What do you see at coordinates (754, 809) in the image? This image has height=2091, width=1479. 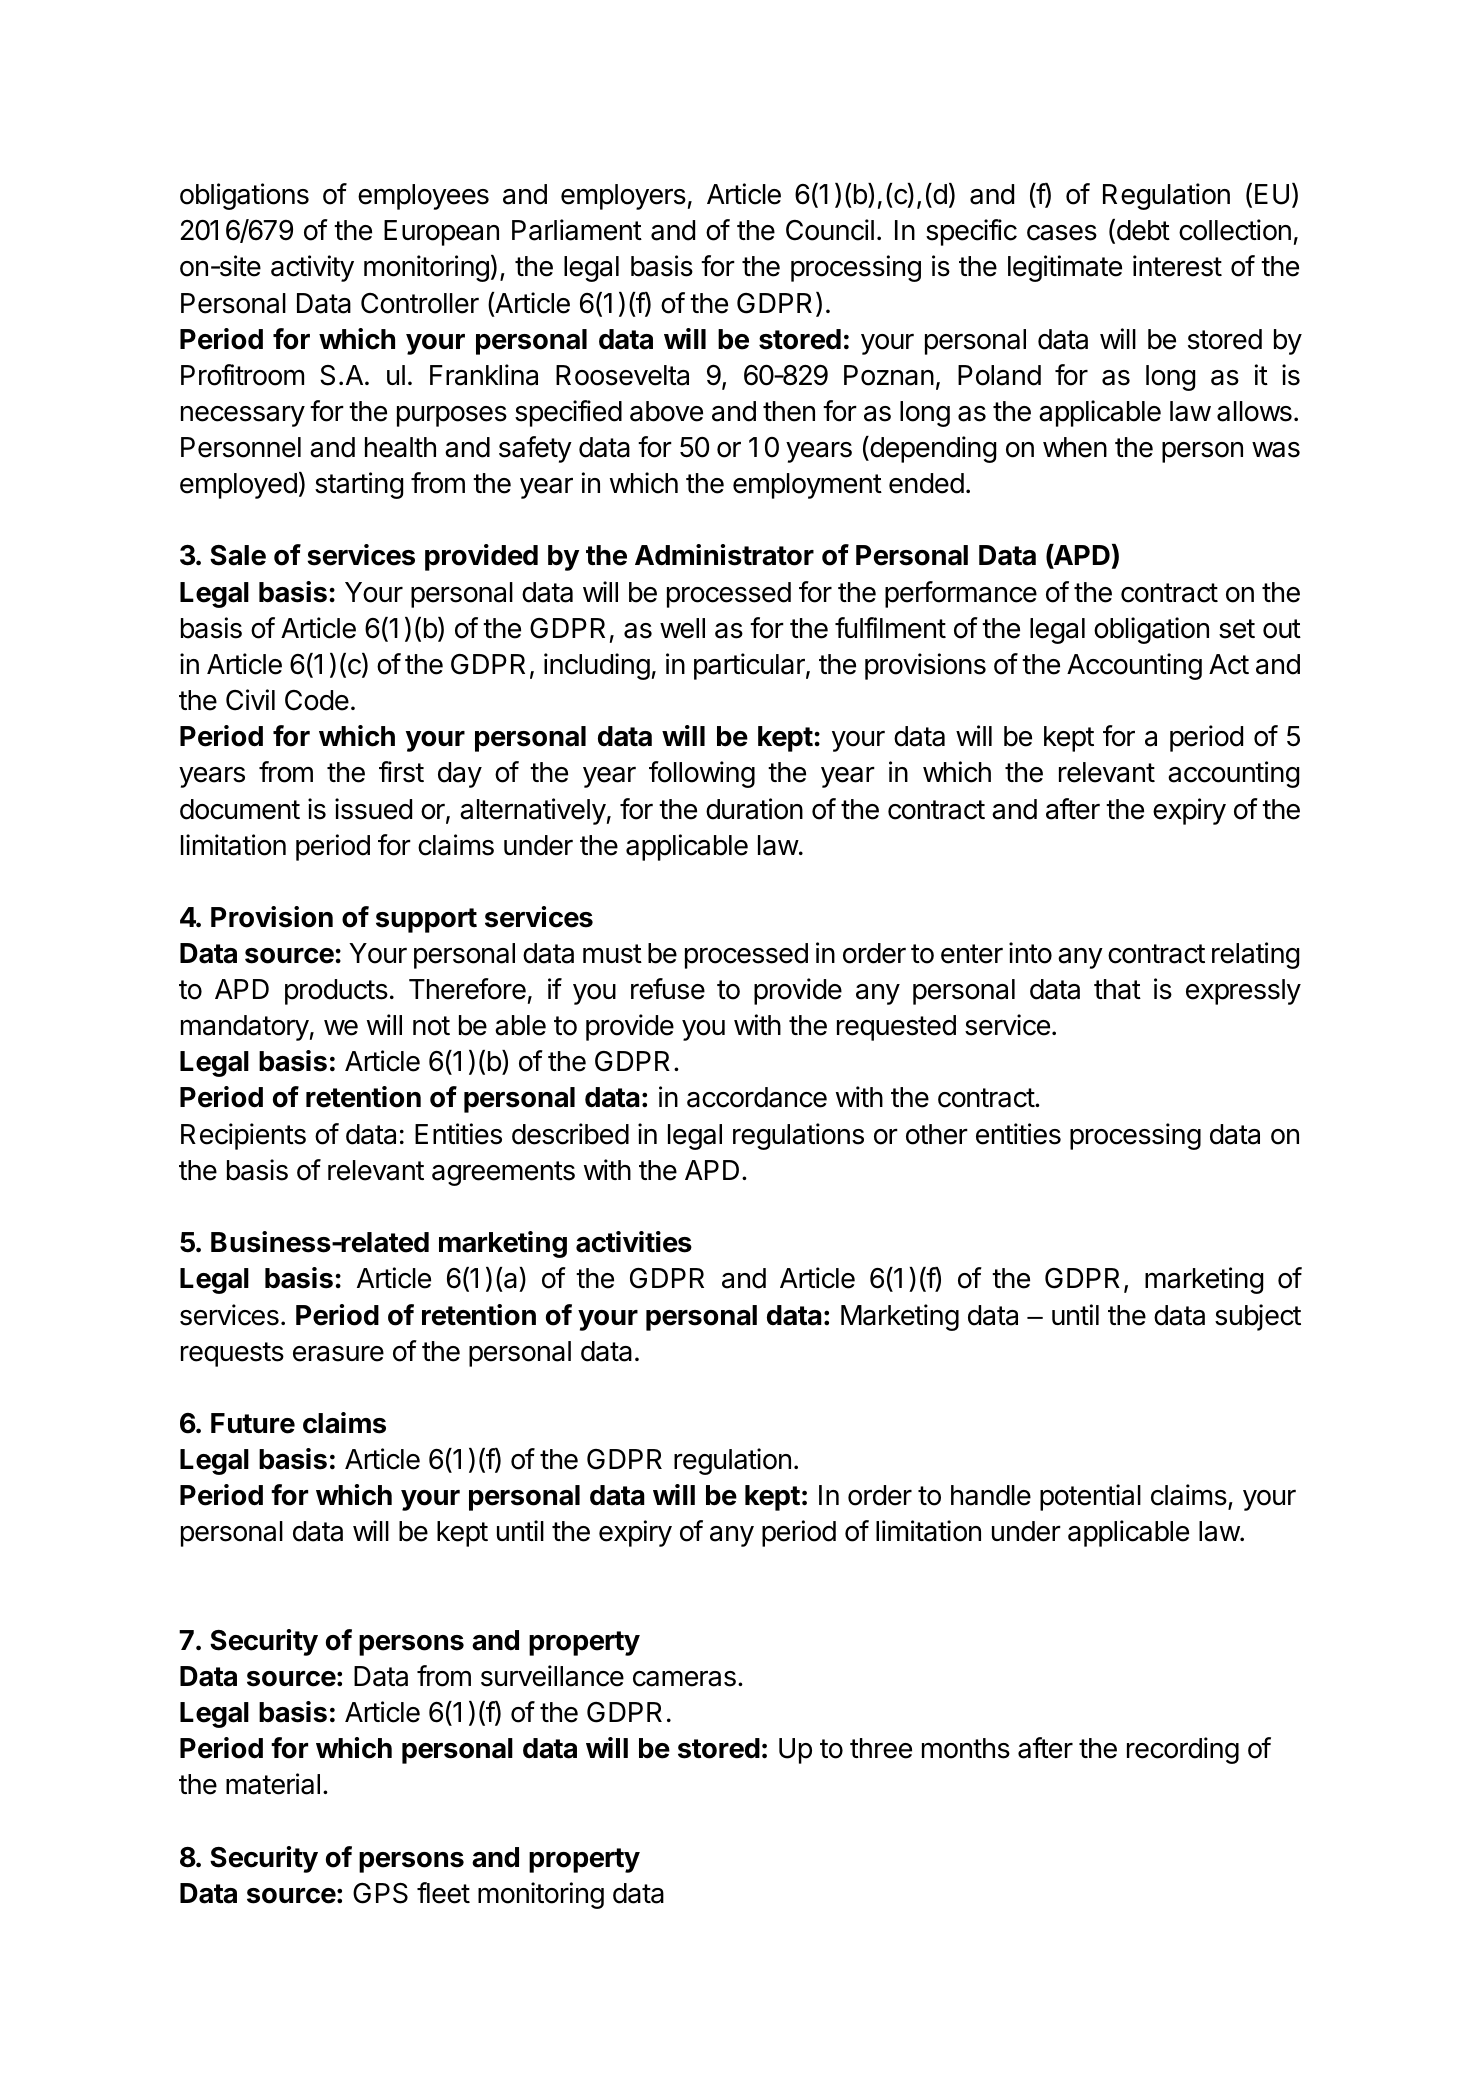 I see `duration` at bounding box center [754, 809].
